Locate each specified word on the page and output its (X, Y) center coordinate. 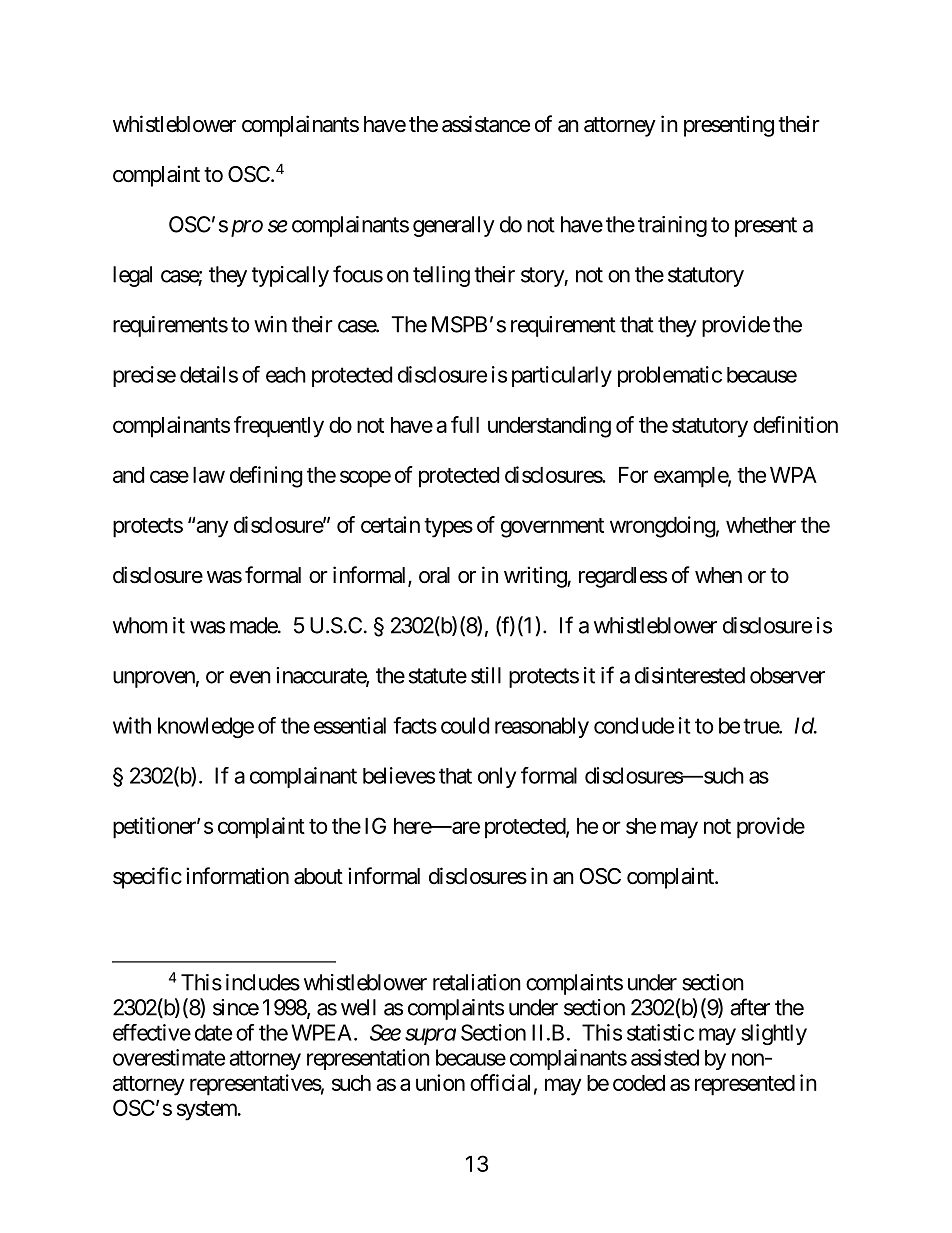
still (486, 675)
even (250, 677)
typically (290, 276)
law (209, 475)
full (465, 424)
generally (454, 226)
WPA (793, 475)
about (318, 876)
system (208, 1111)
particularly (562, 376)
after (750, 1007)
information (237, 876)
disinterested (690, 675)
